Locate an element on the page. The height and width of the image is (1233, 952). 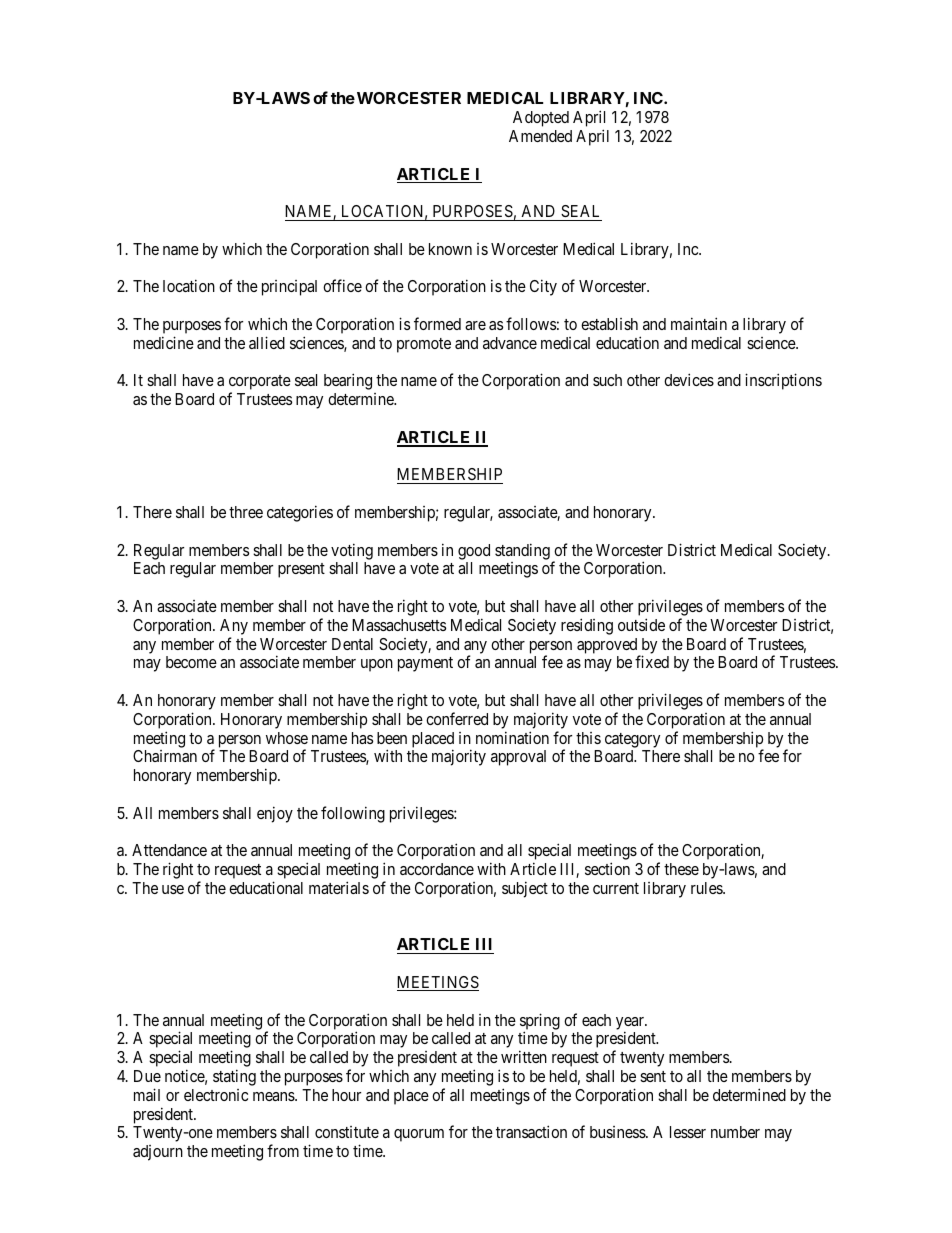
fixed is located at coordinates (652, 661).
